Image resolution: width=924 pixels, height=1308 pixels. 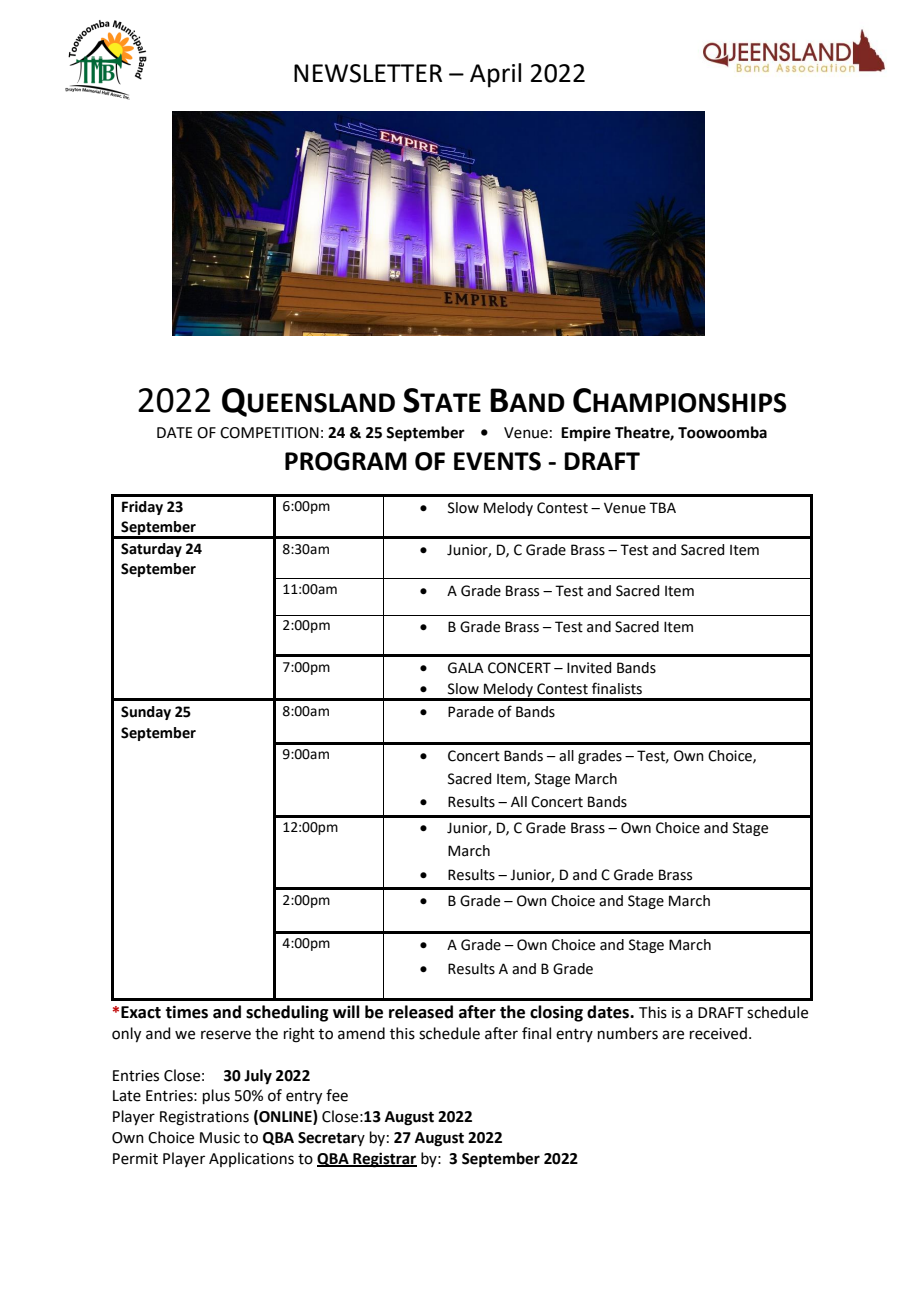 I want to click on are, so click(x=673, y=1035).
